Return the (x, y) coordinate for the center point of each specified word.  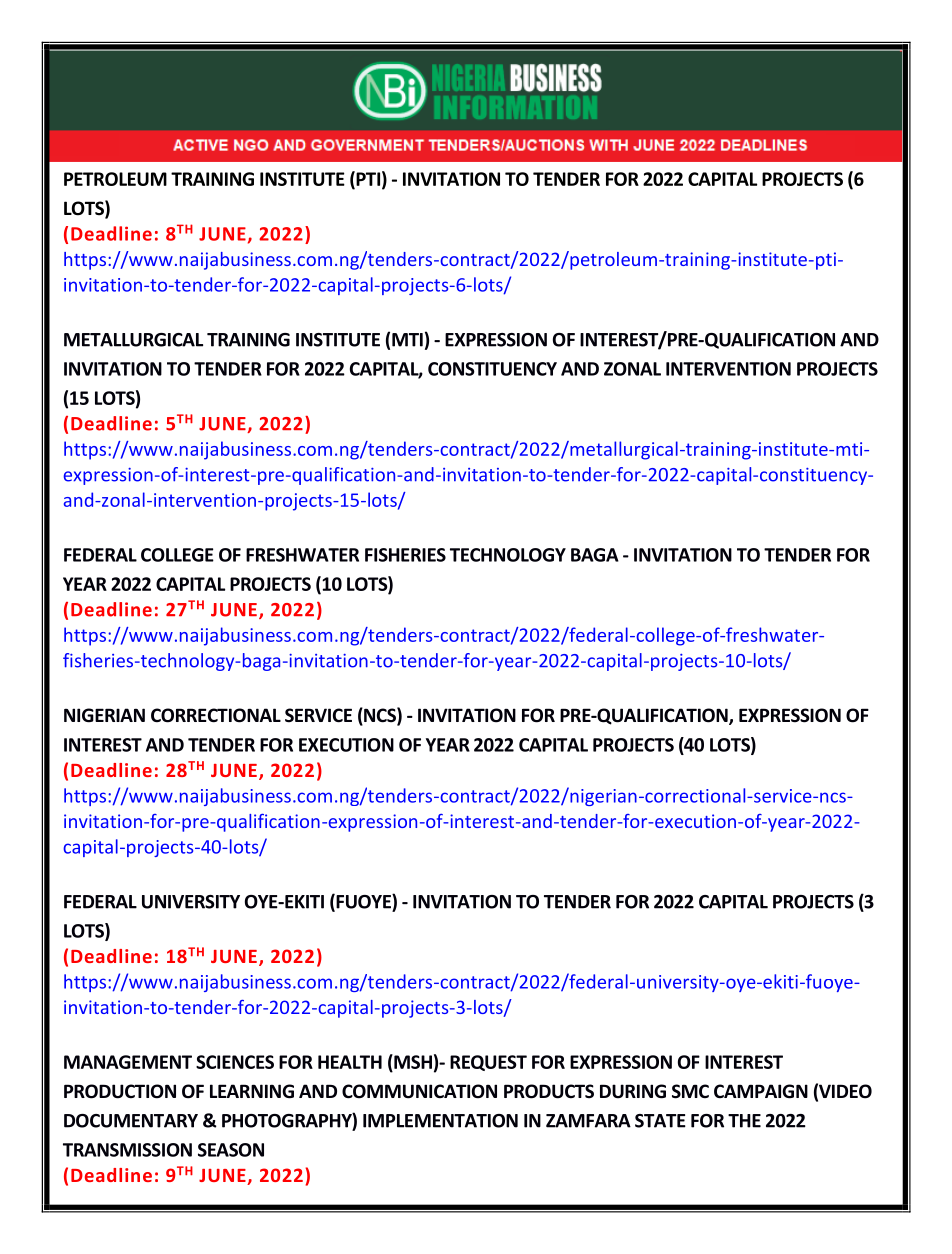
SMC (690, 1091)
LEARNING (252, 1091)
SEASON (231, 1150)
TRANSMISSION (127, 1150)
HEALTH (350, 1062)
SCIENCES (235, 1062)
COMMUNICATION (419, 1091)
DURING (633, 1091)
